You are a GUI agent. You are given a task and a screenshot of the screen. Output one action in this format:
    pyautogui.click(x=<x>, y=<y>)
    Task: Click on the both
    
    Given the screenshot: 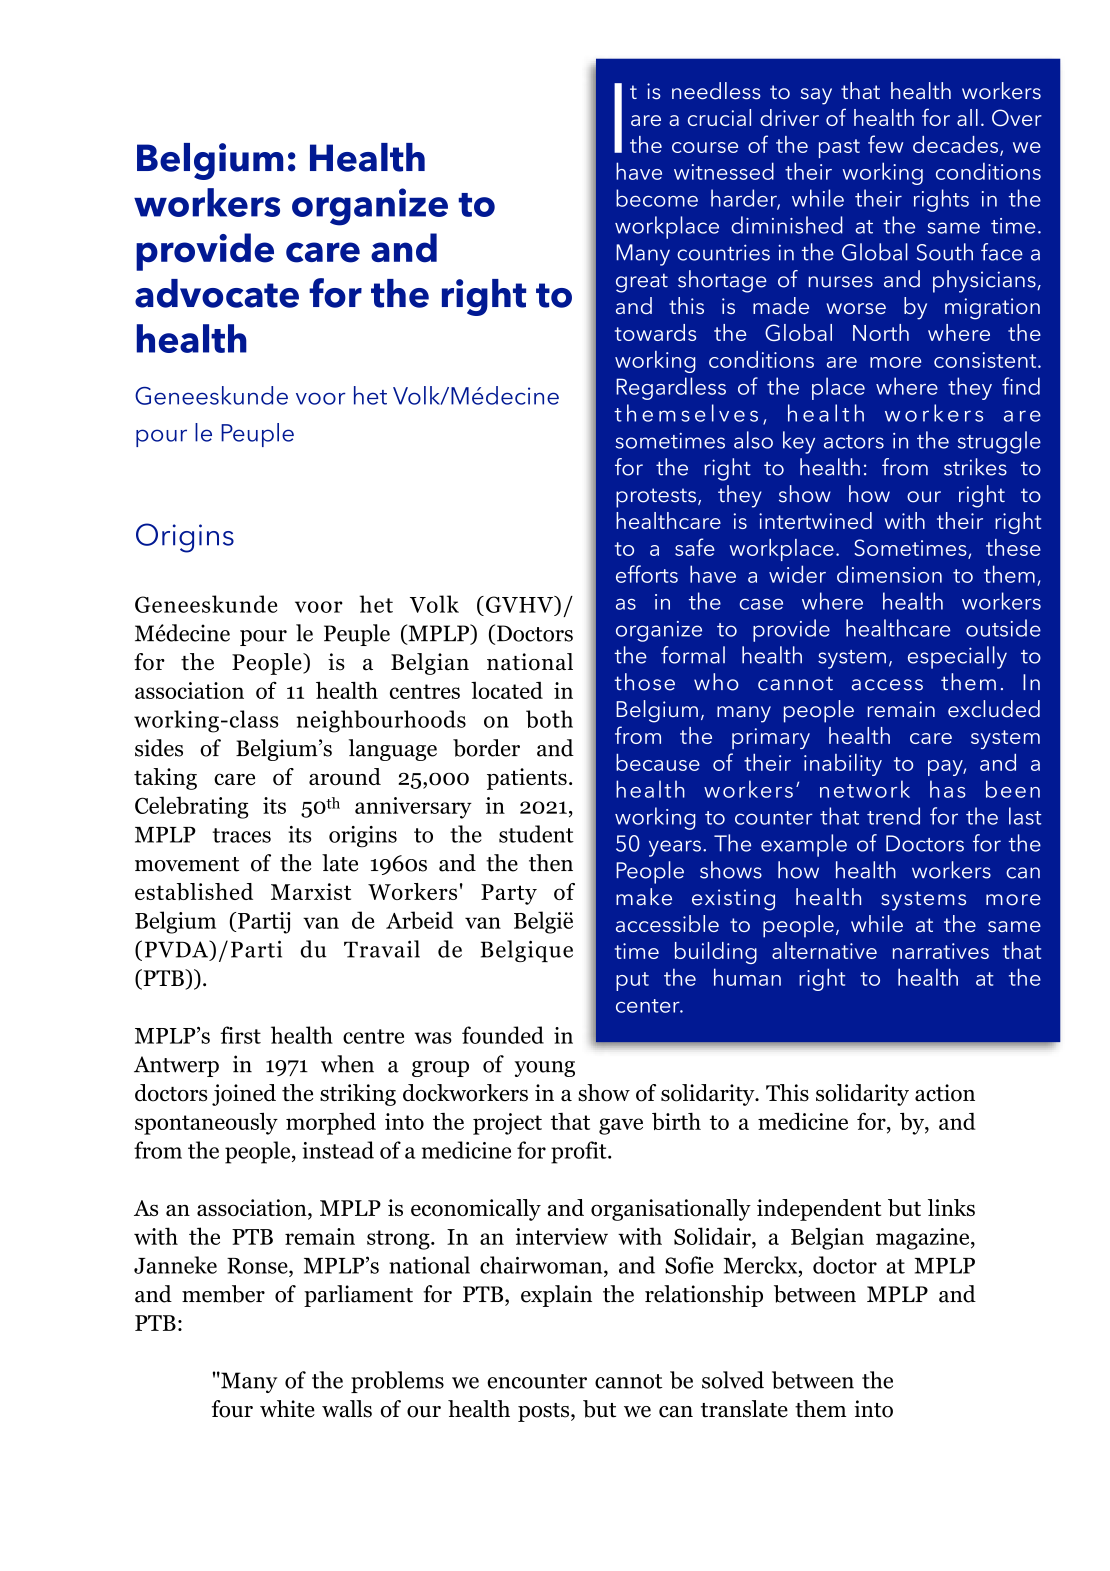 What is the action you would take?
    pyautogui.click(x=549, y=719)
